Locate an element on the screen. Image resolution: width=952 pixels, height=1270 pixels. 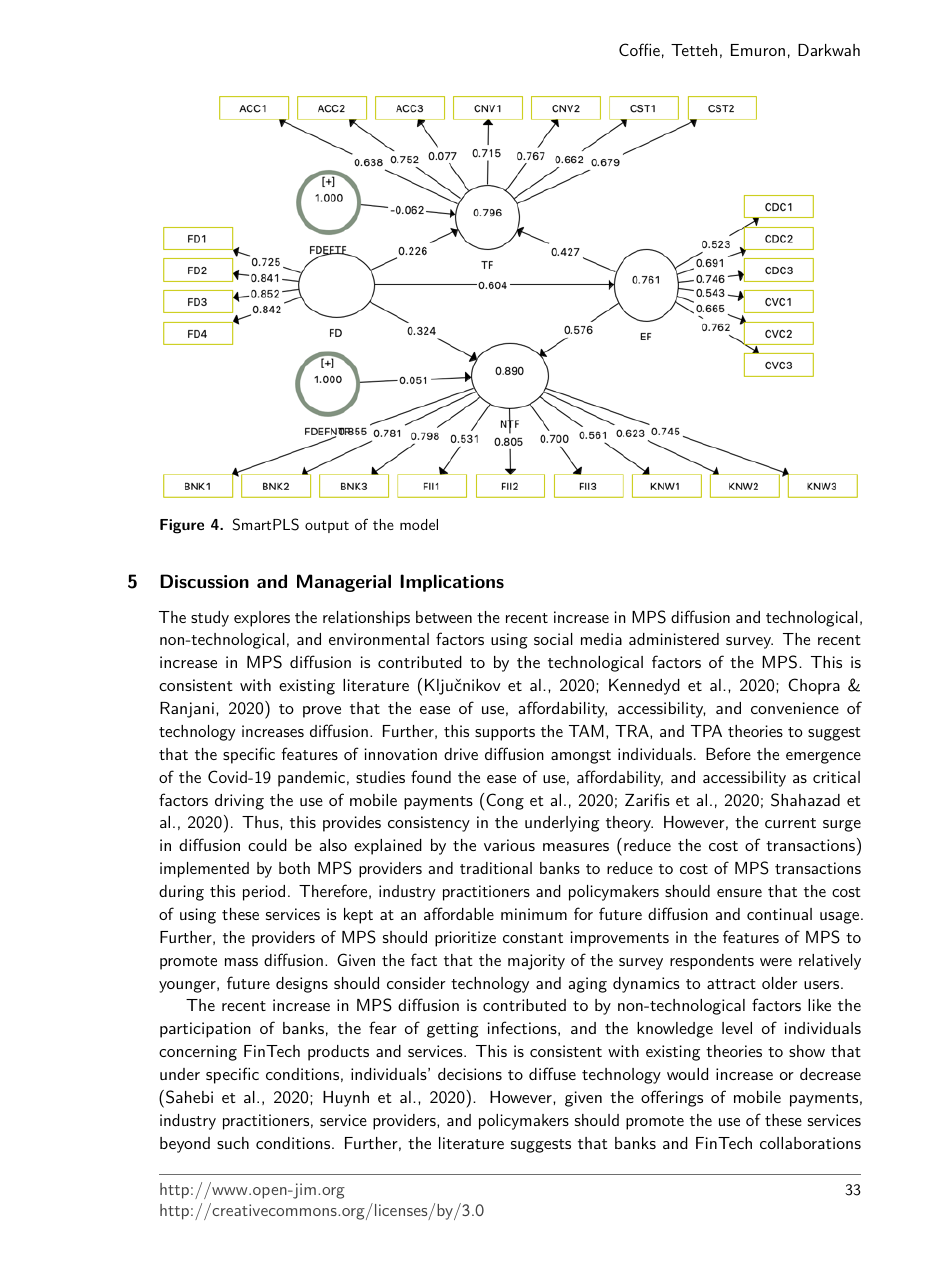
decisions is located at coordinates (470, 1074).
